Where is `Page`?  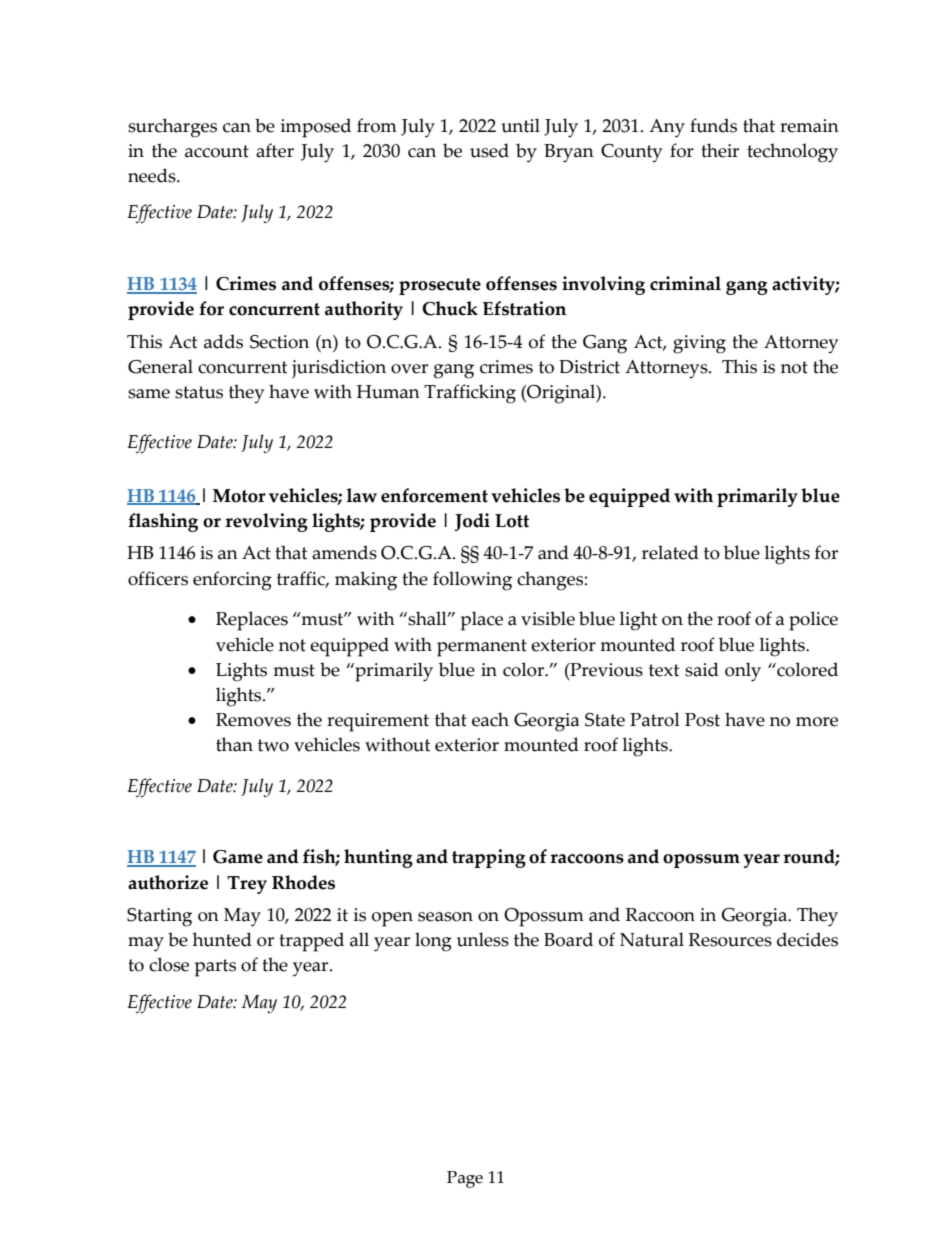 Page is located at coordinates (465, 1179).
